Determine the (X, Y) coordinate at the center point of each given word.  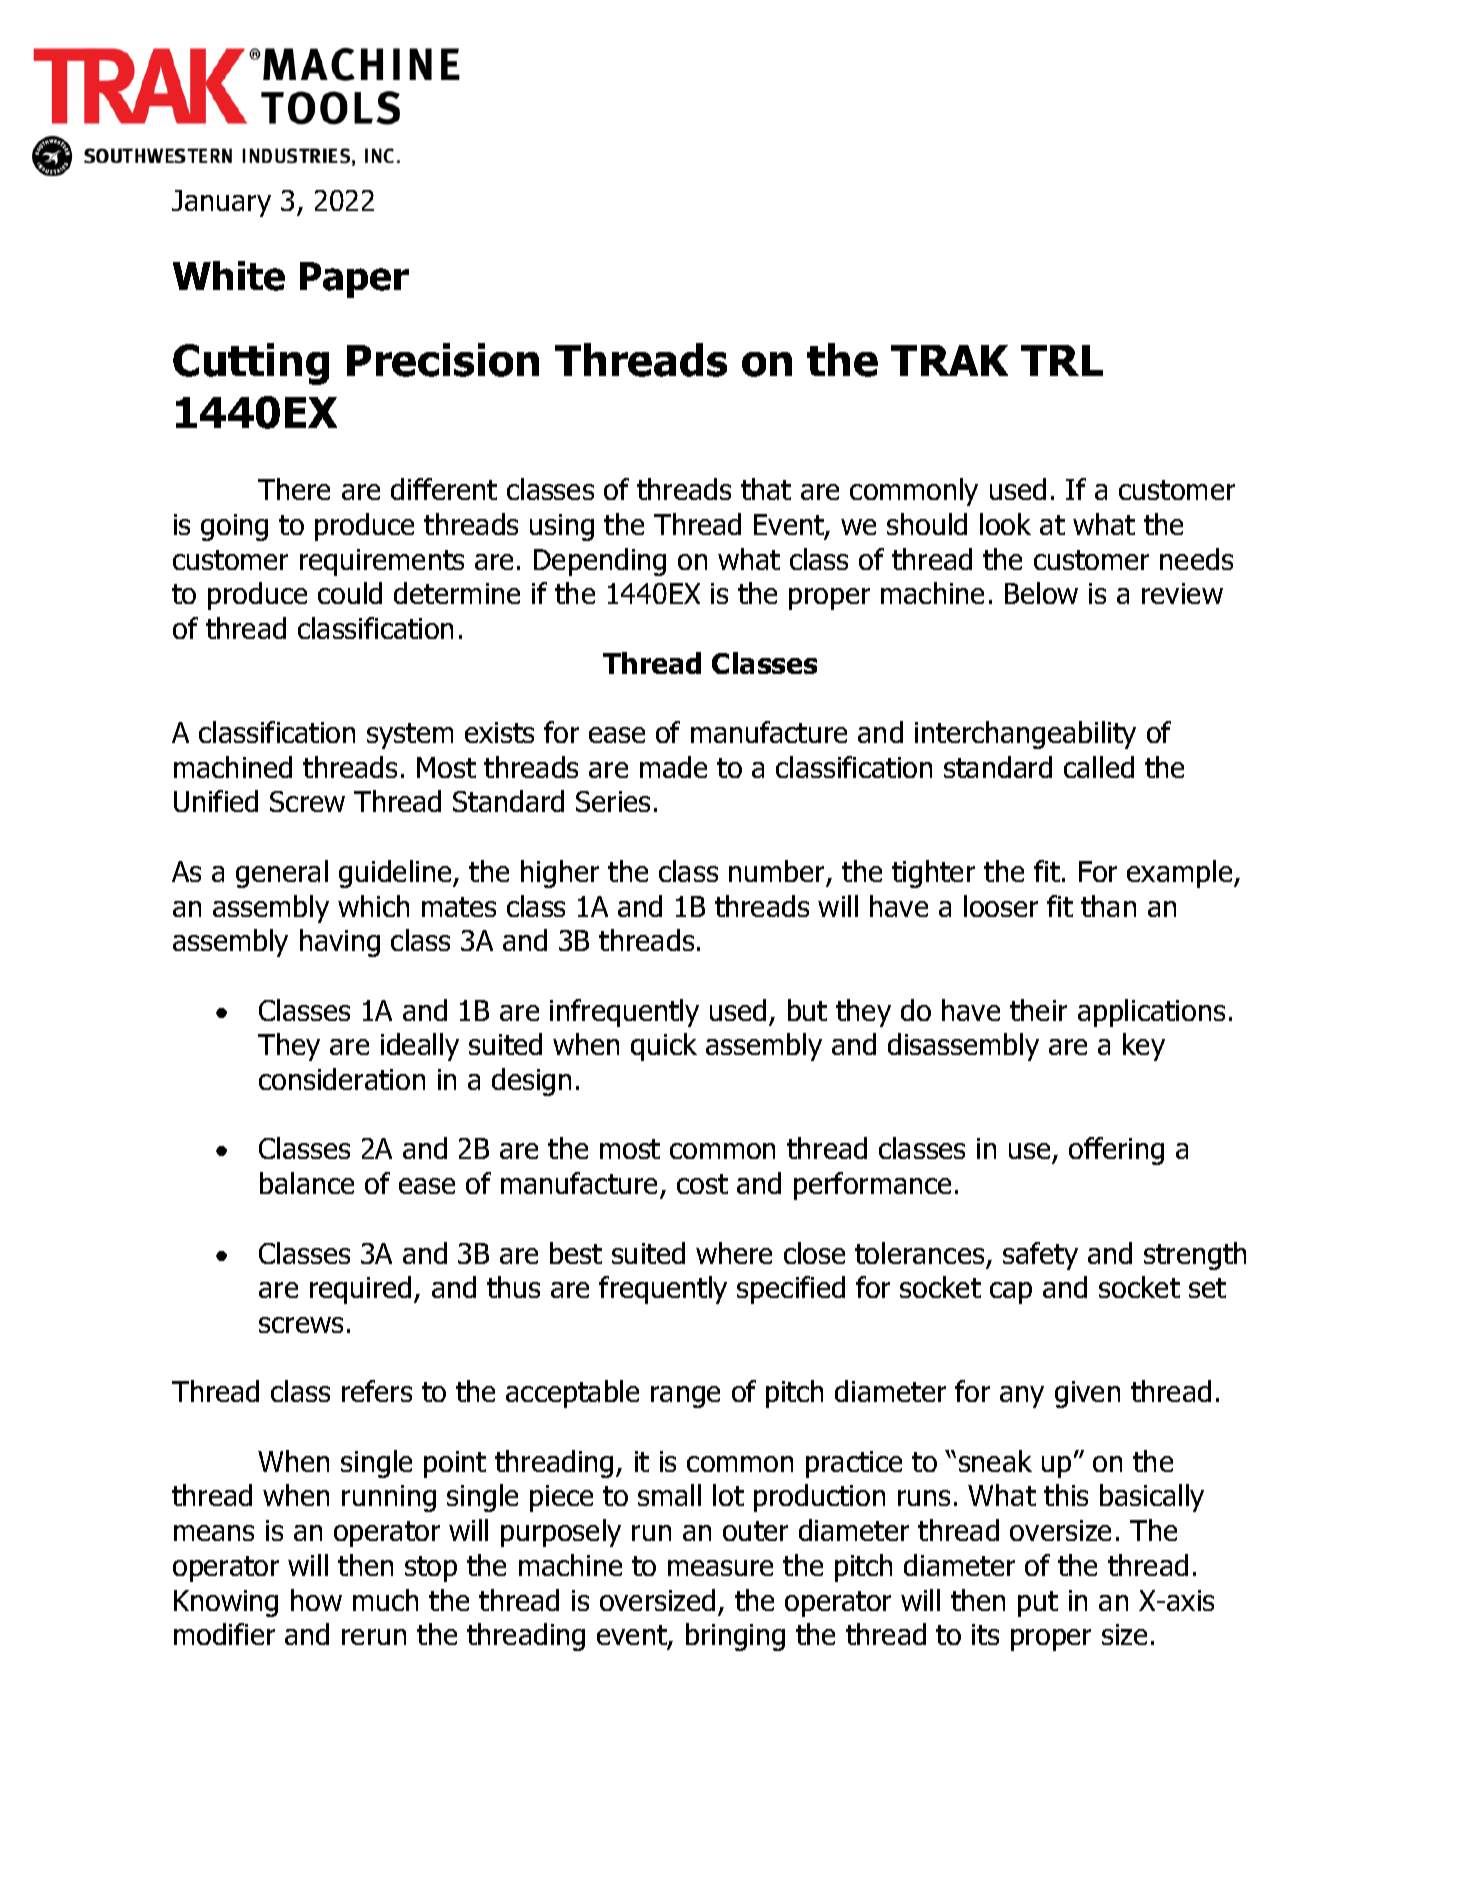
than (1108, 906)
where (734, 1253)
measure (720, 1568)
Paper (354, 280)
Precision (443, 360)
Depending (600, 562)
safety (1040, 1256)
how (316, 1600)
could (350, 593)
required (360, 1290)
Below (1041, 593)
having (340, 943)
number (778, 872)
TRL (1062, 360)
